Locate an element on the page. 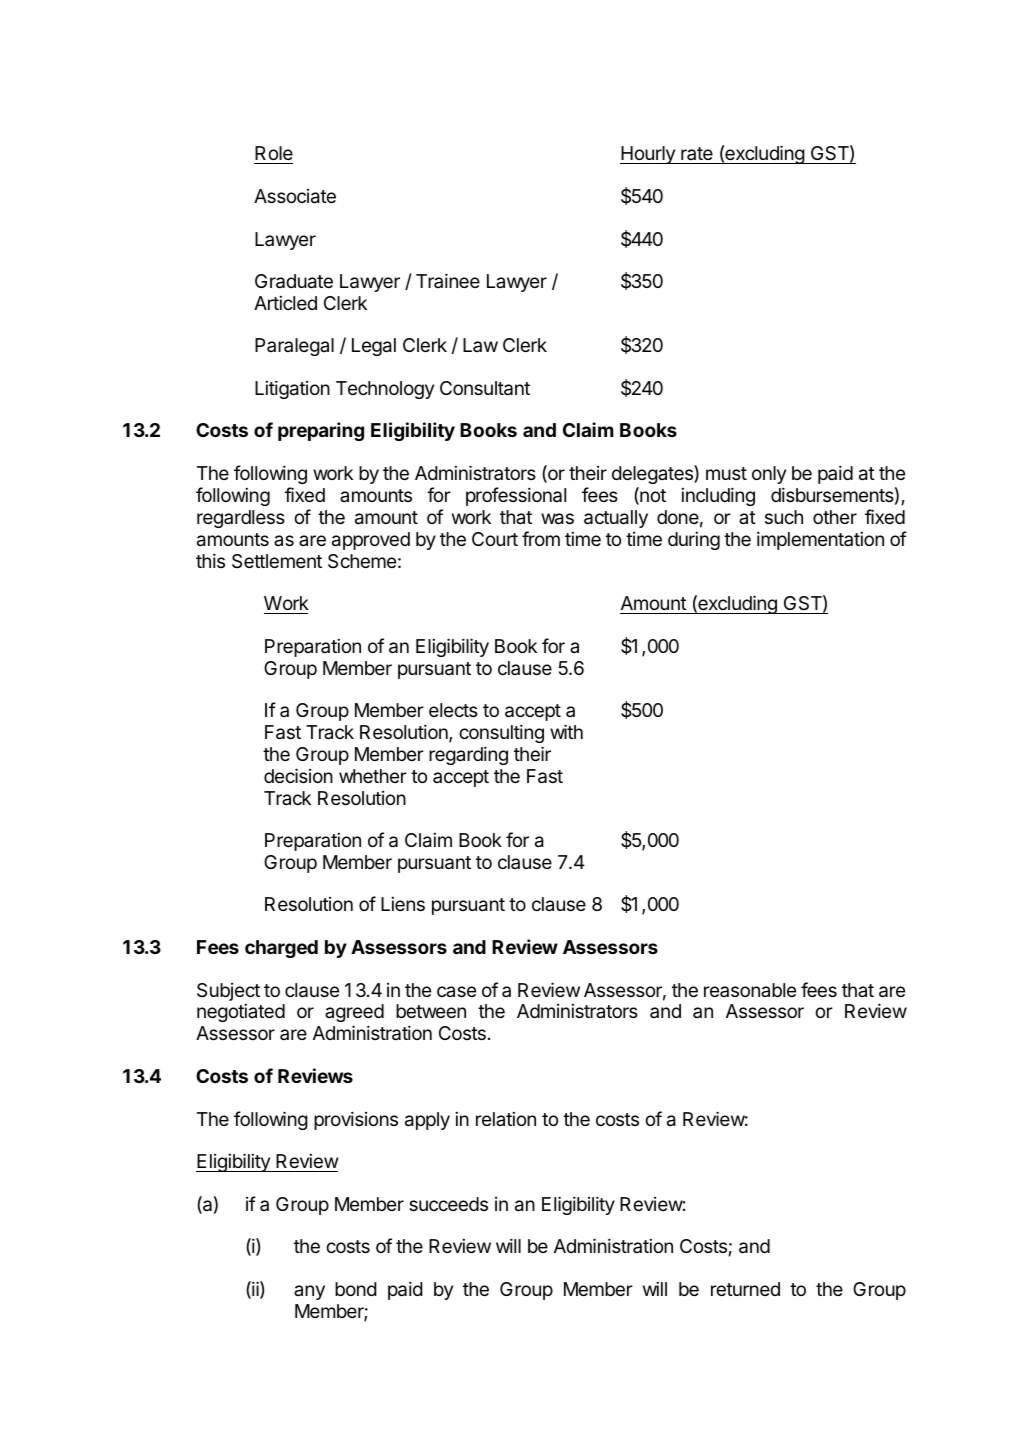 The height and width of the document is (1454, 1028). Litigation is located at coordinates (292, 389).
